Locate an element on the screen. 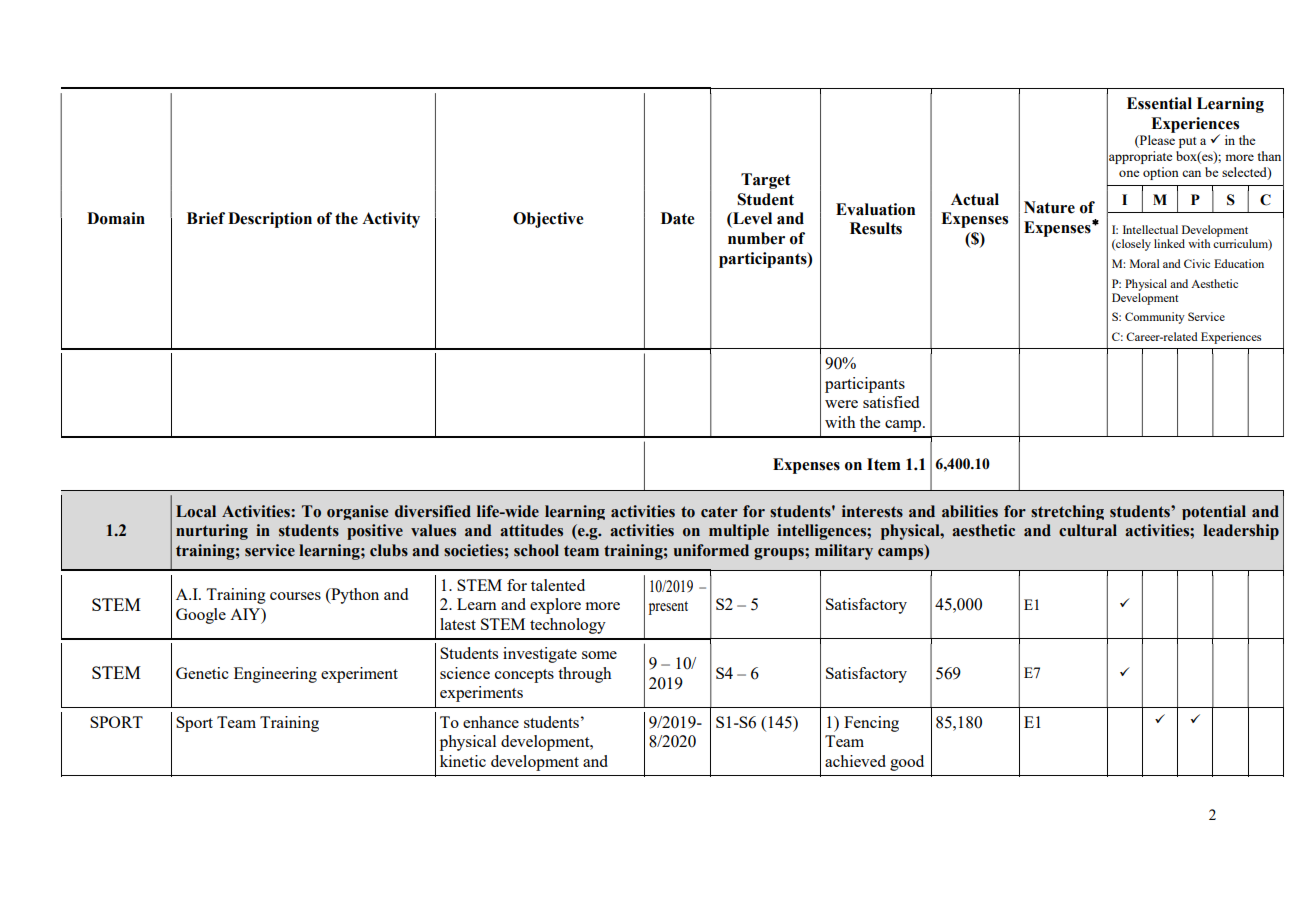 The width and height of the screenshot is (1308, 924). uniformed is located at coordinates (711, 550).
